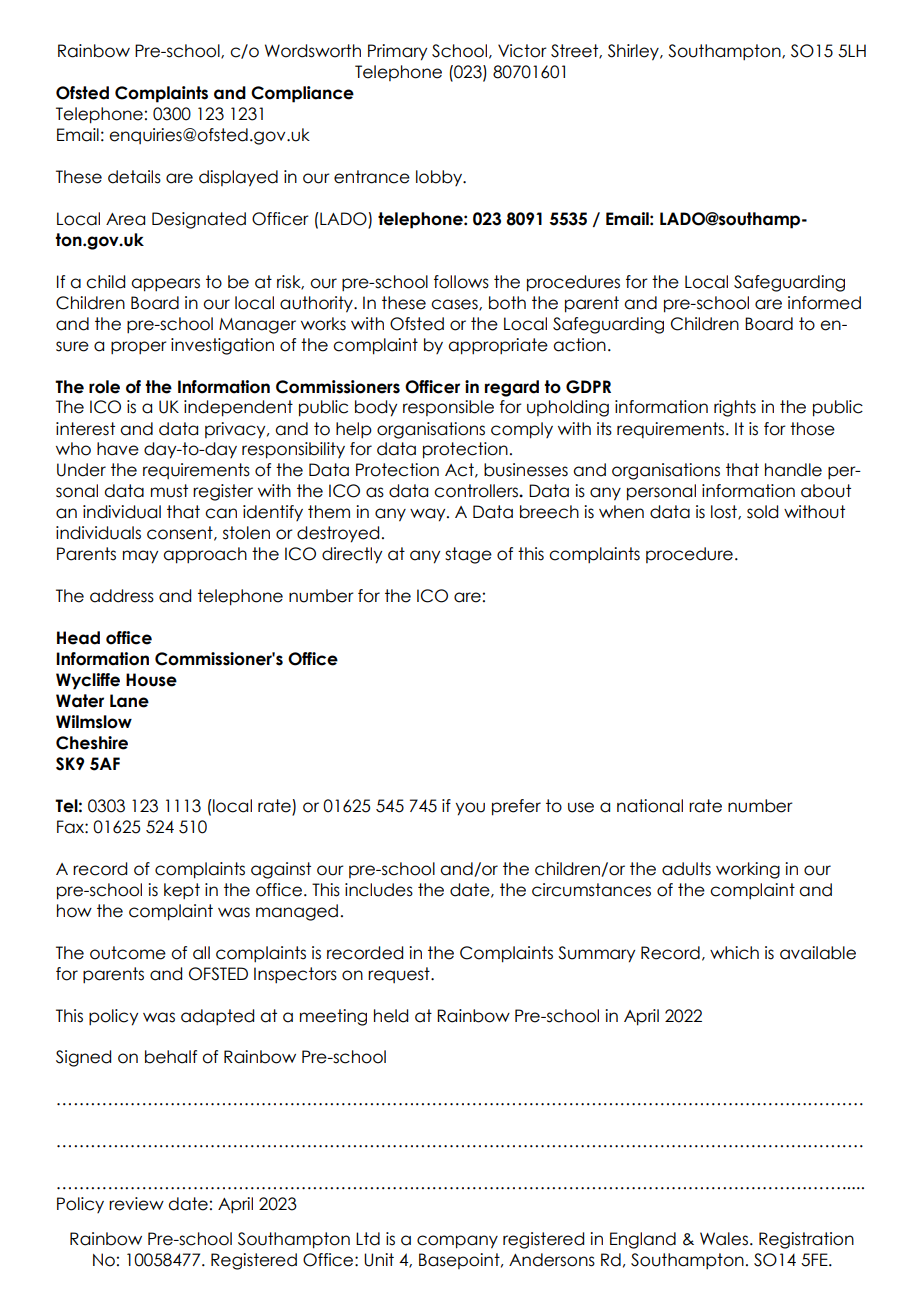 This screenshot has width=924, height=1309. I want to click on review, so click(136, 1204).
